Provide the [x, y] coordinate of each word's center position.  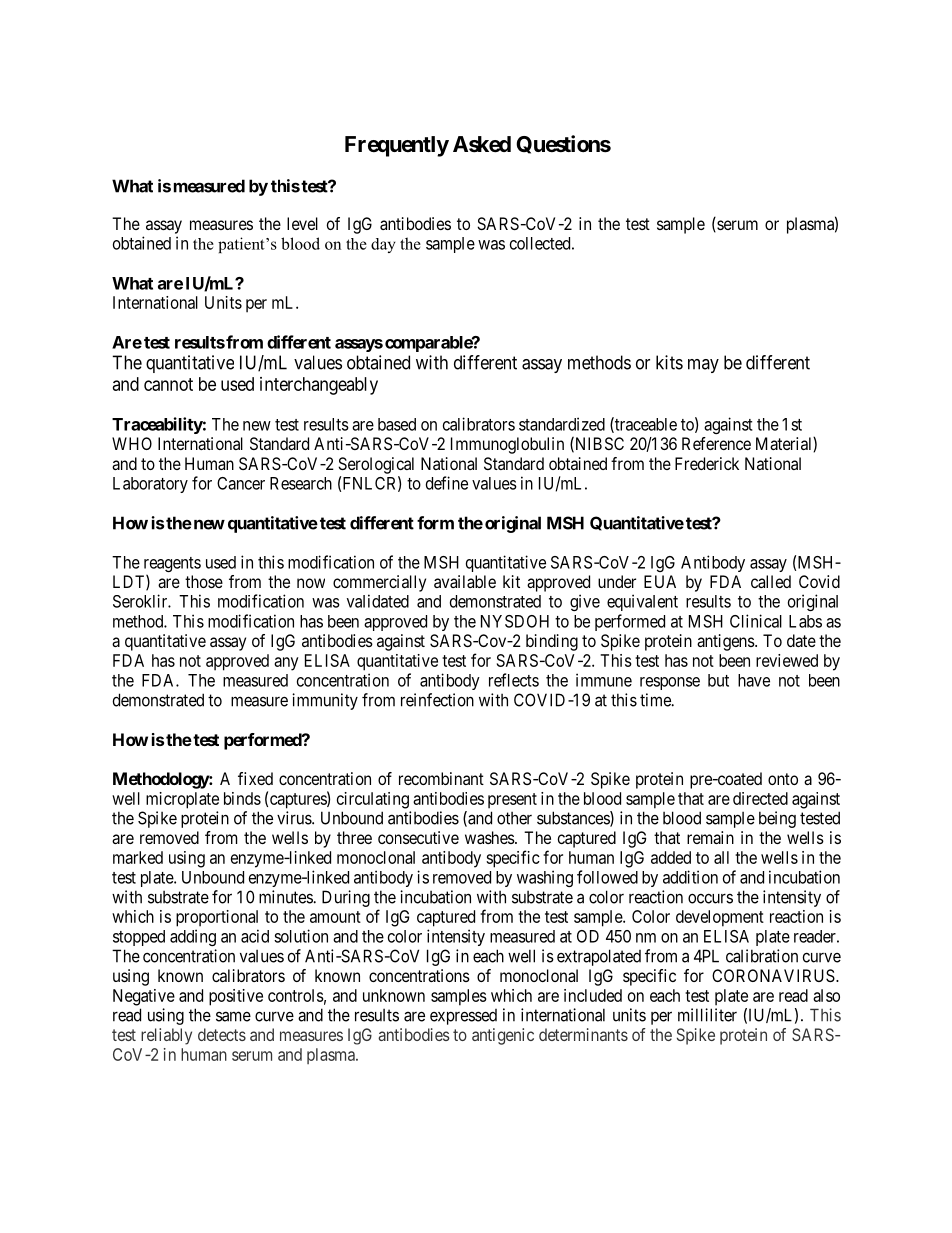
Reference [716, 443]
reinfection [437, 700]
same [233, 1016]
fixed [255, 778]
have [754, 680]
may [703, 366]
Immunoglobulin [507, 445]
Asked [482, 144]
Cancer [241, 483]
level [302, 223]
